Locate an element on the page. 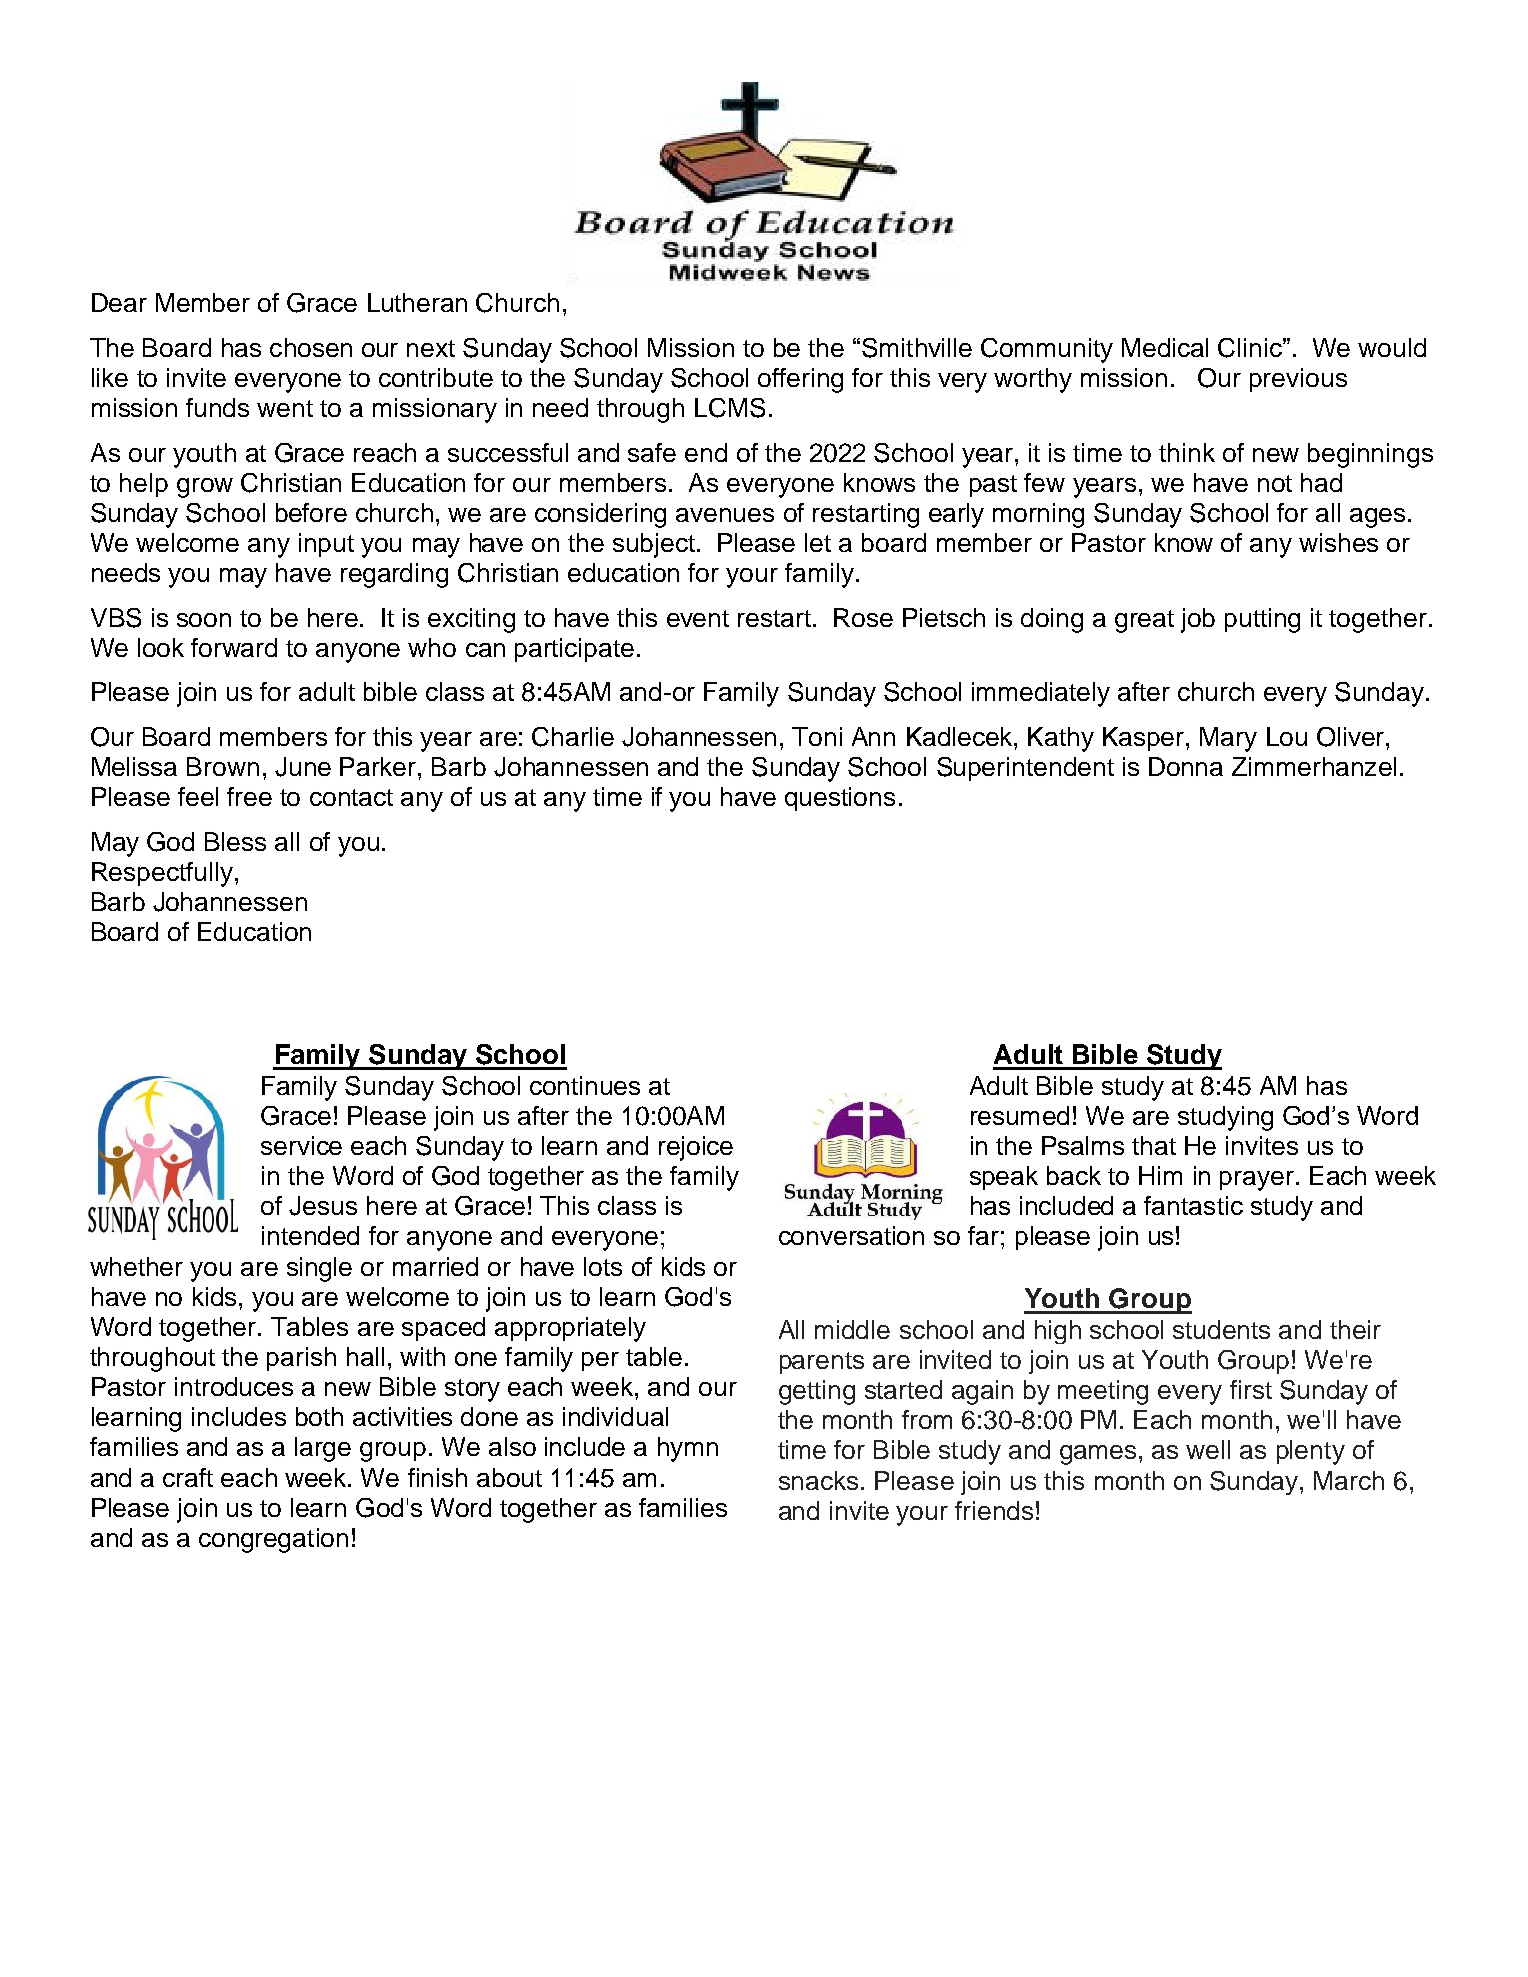  questions is located at coordinates (840, 799).
